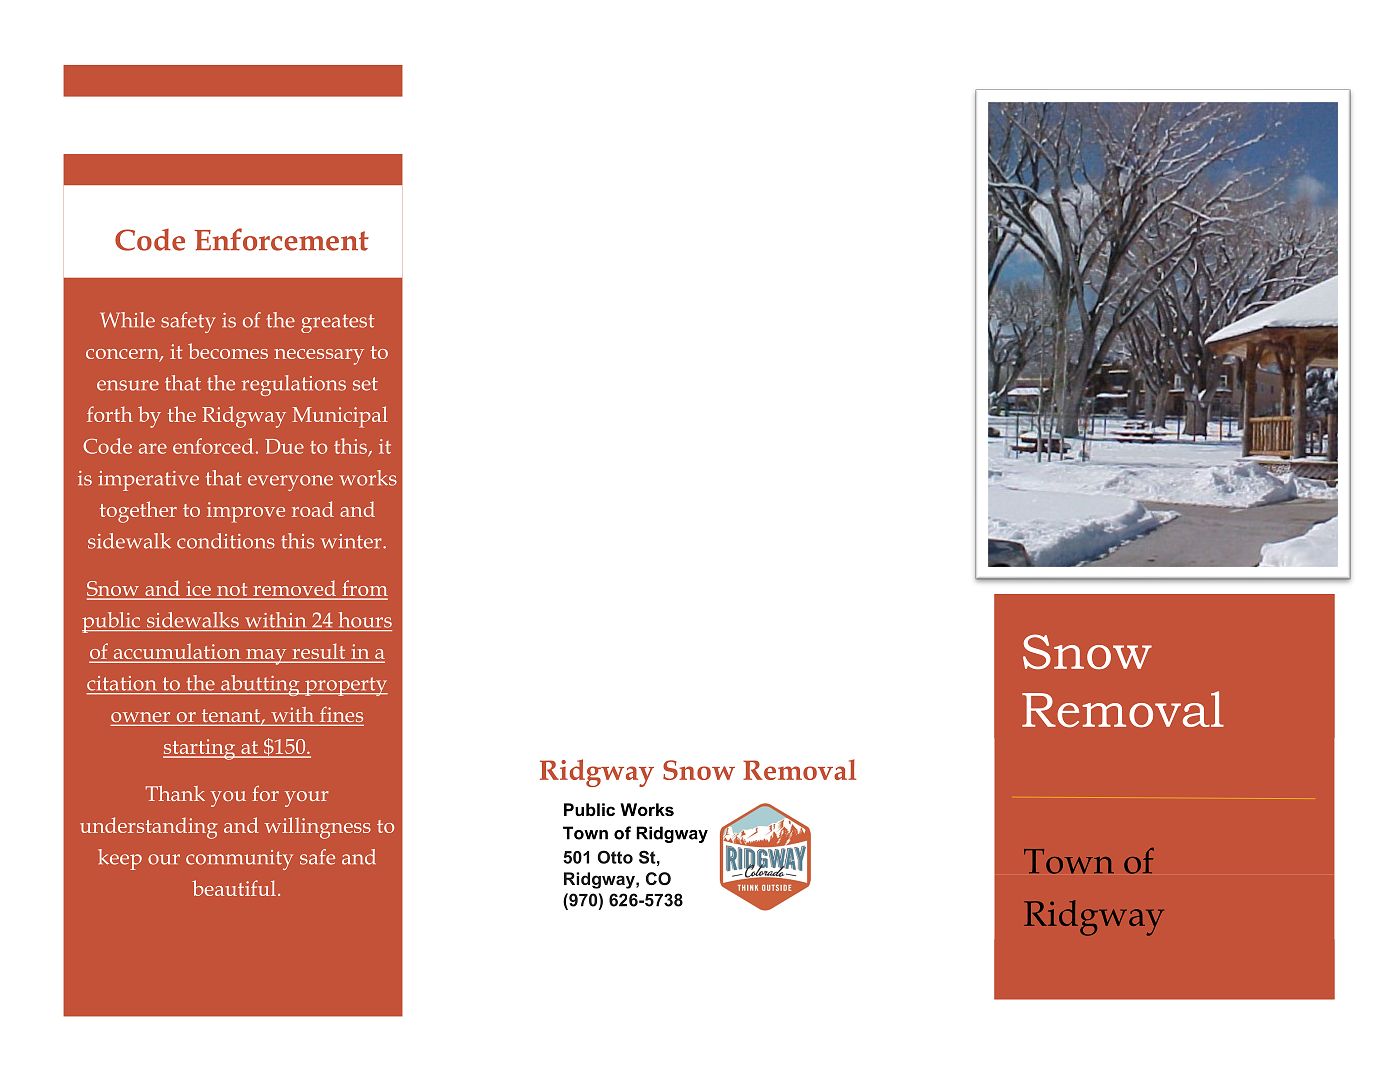 This page has height=1080, width=1398. Describe the element at coordinates (199, 588) in the page. I see `ice` at that location.
